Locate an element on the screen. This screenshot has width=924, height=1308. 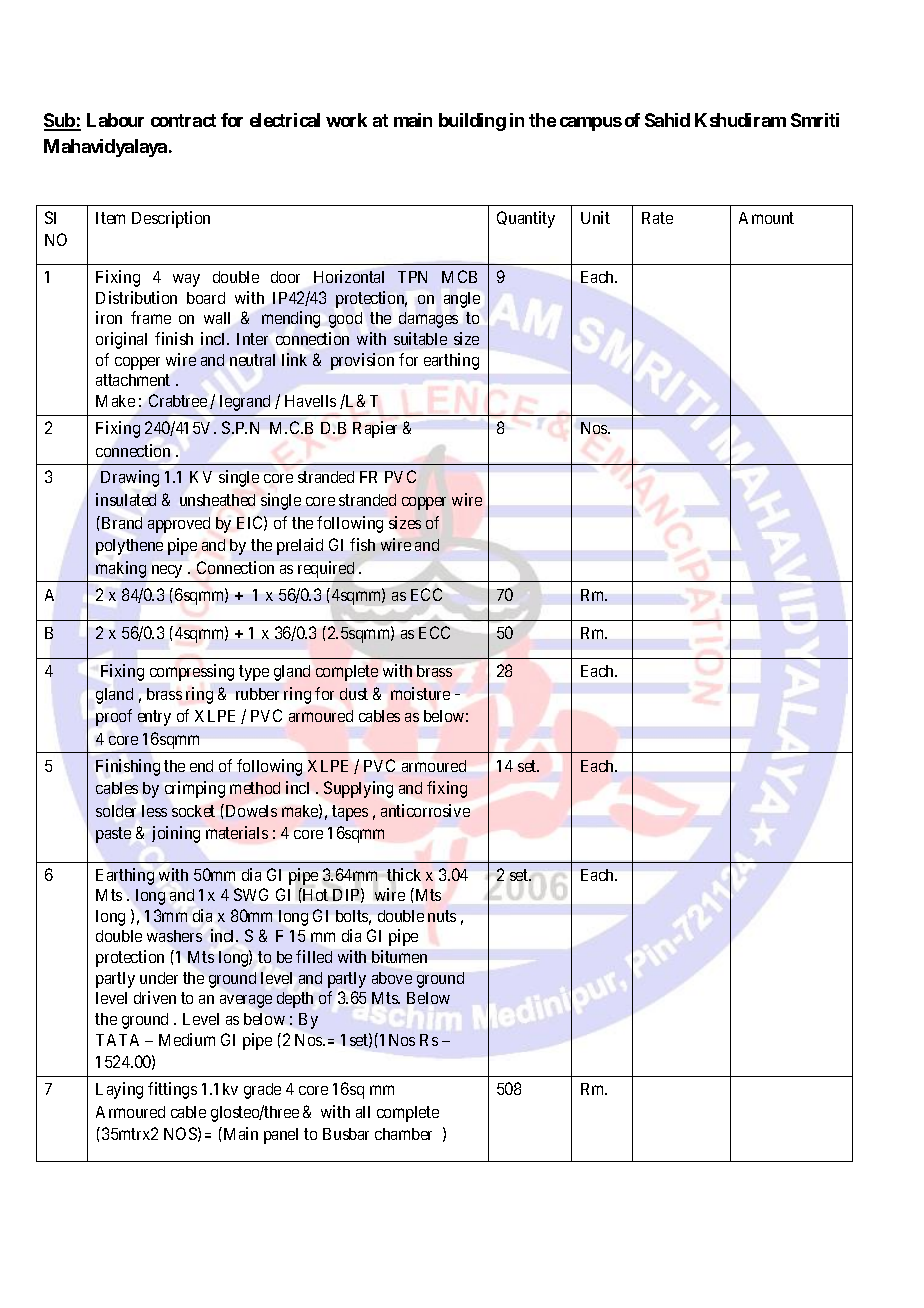
Labour is located at coordinates (115, 120).
